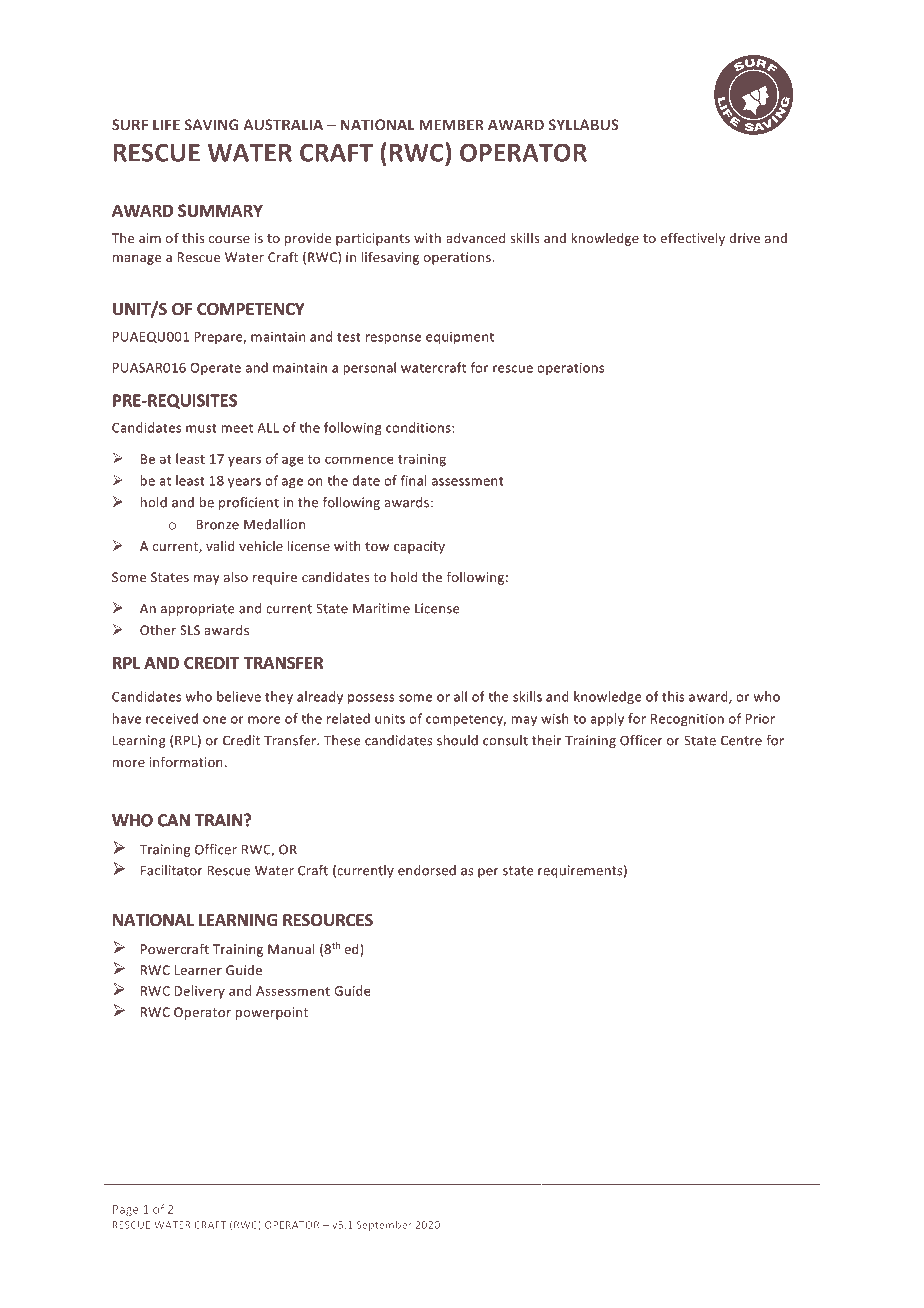 Image resolution: width=924 pixels, height=1308 pixels. Describe the element at coordinates (384, 1226) in the screenshot. I see `September` at that location.
